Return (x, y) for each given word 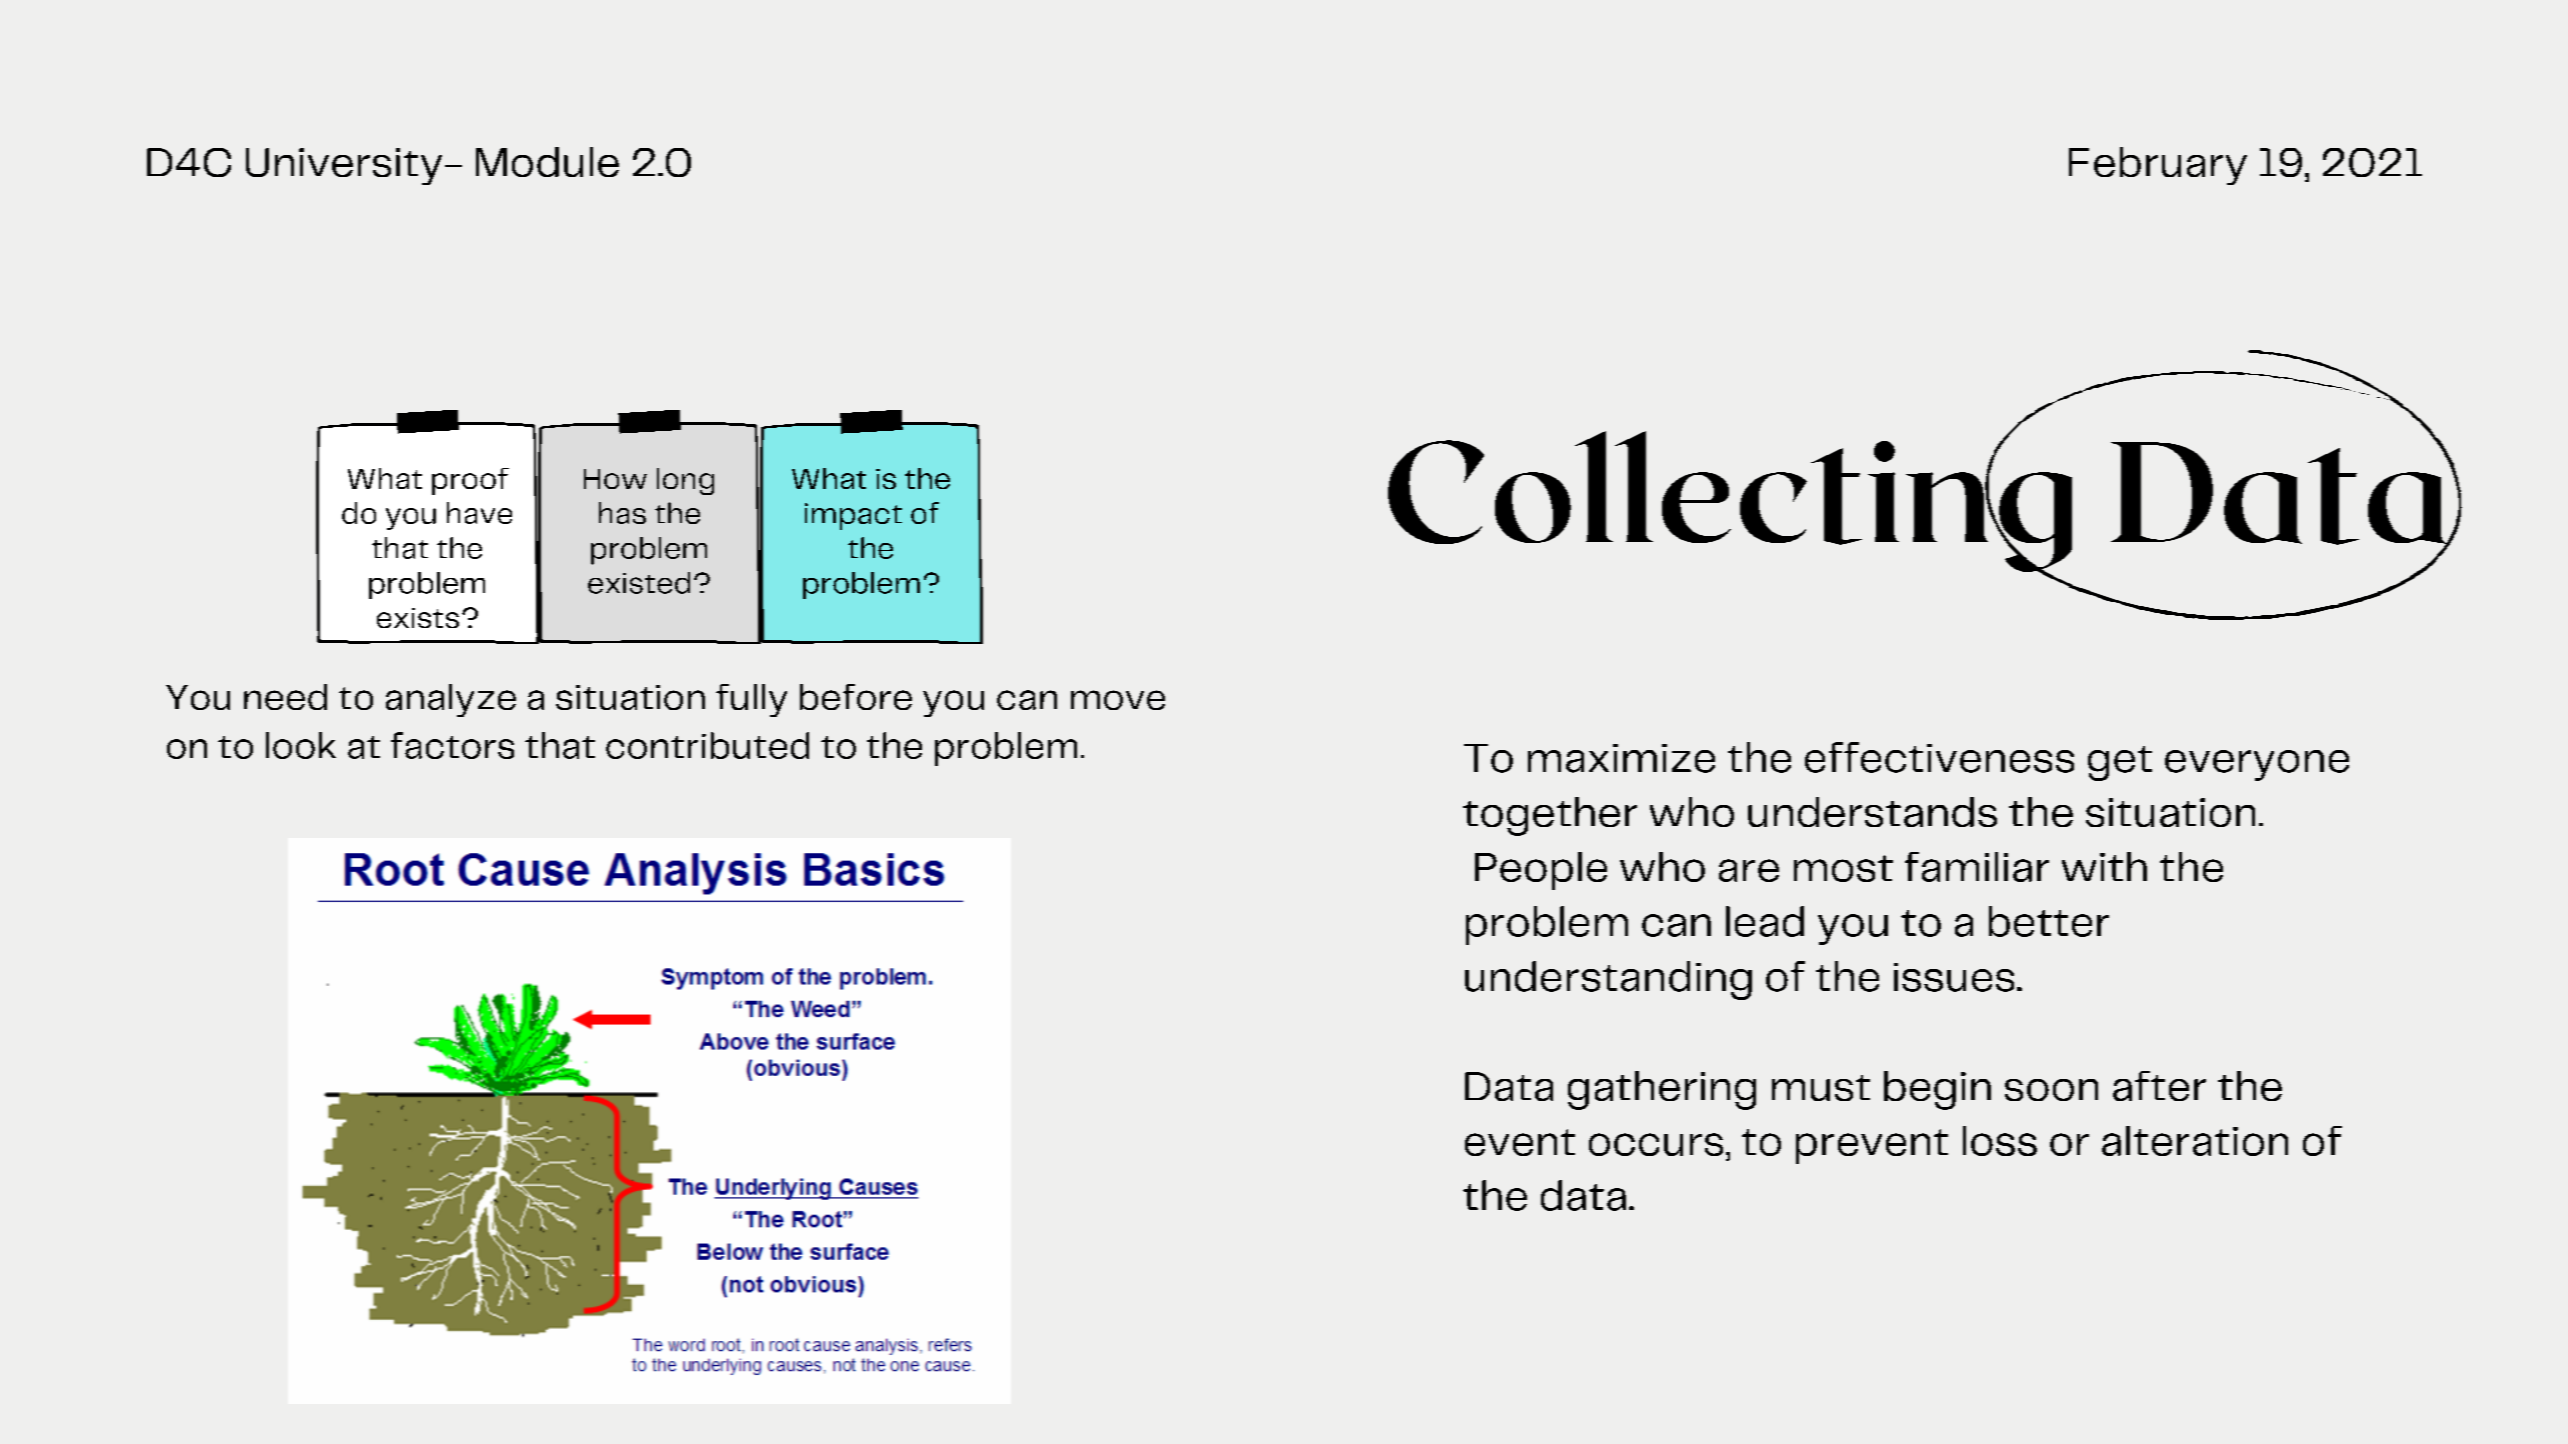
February (2158, 166)
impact (853, 516)
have (479, 513)
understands (1872, 812)
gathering (1662, 1090)
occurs (1656, 1144)
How (615, 479)
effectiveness (1939, 757)
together (1550, 816)
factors (452, 745)
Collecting (1730, 501)
